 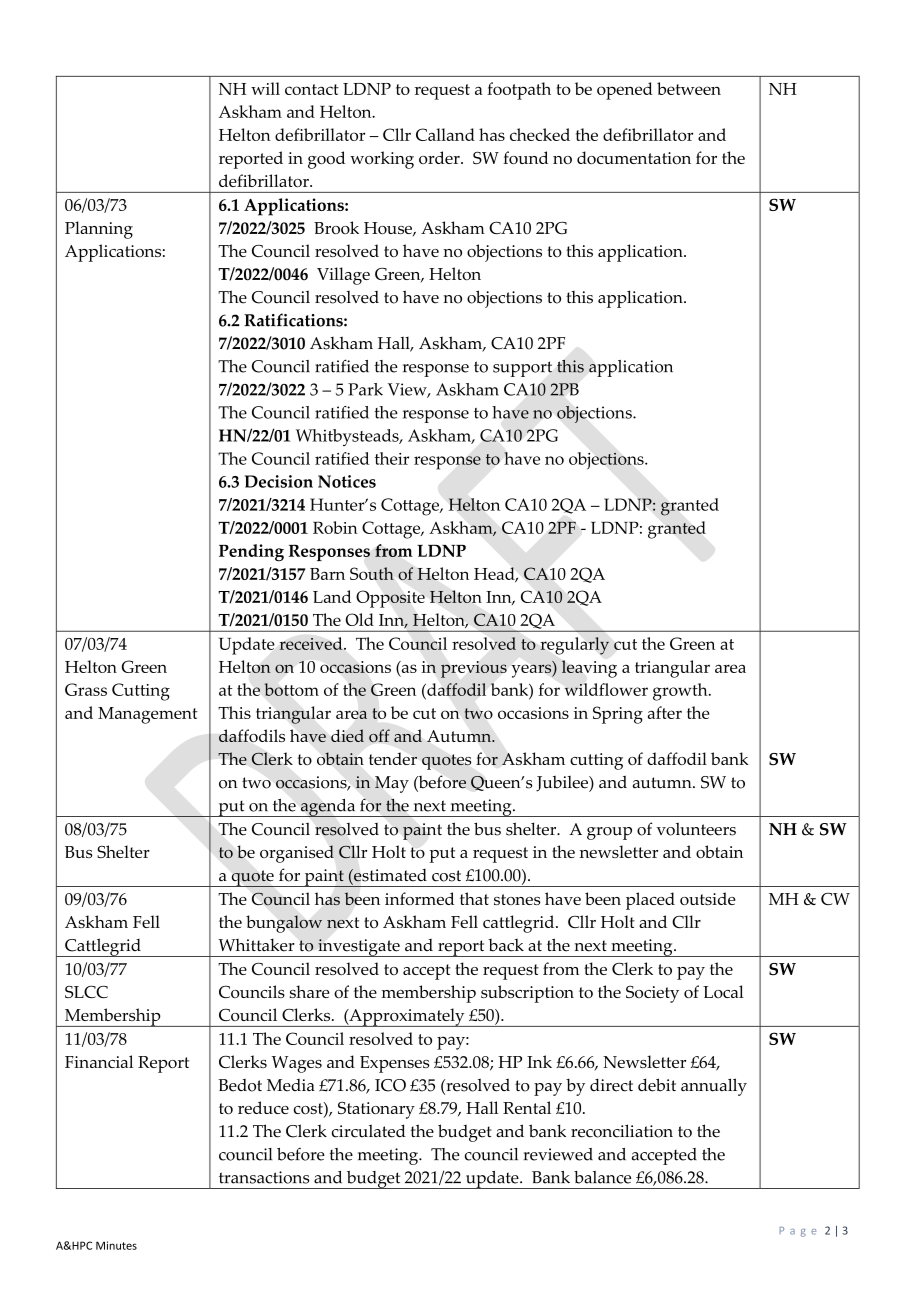 I want to click on Pending, so click(x=251, y=553).
